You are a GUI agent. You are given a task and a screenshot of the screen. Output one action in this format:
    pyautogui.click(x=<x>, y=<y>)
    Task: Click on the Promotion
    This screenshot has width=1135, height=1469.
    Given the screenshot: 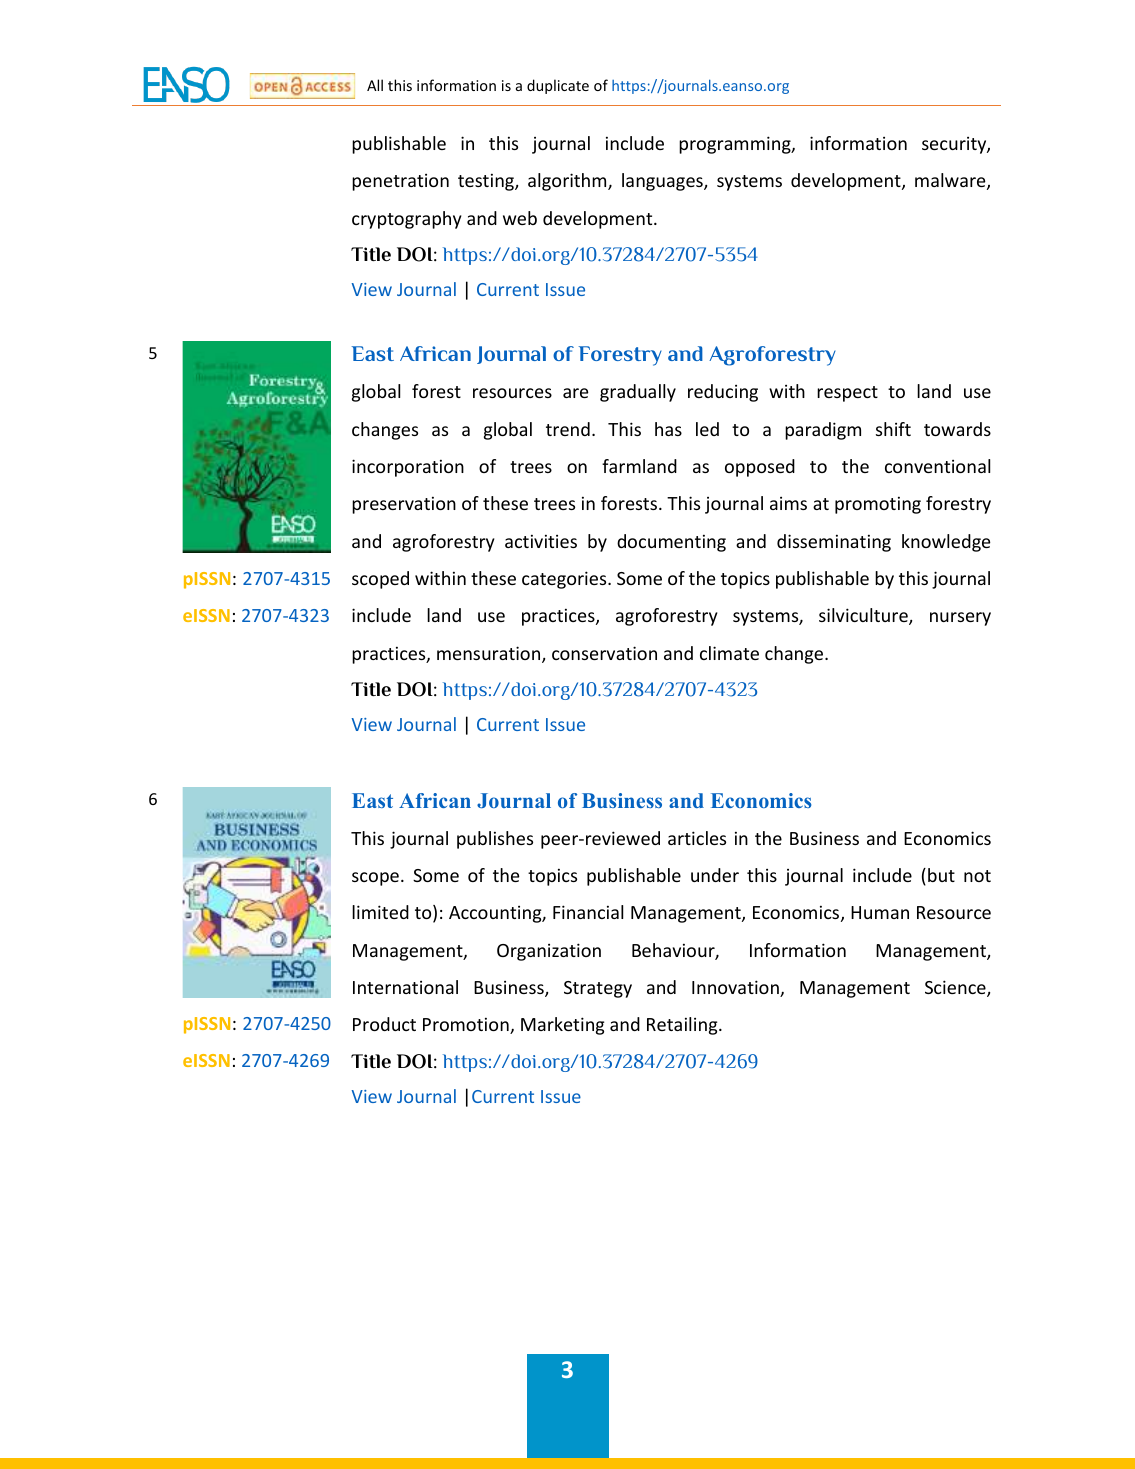 What is the action you would take?
    pyautogui.click(x=467, y=1025)
